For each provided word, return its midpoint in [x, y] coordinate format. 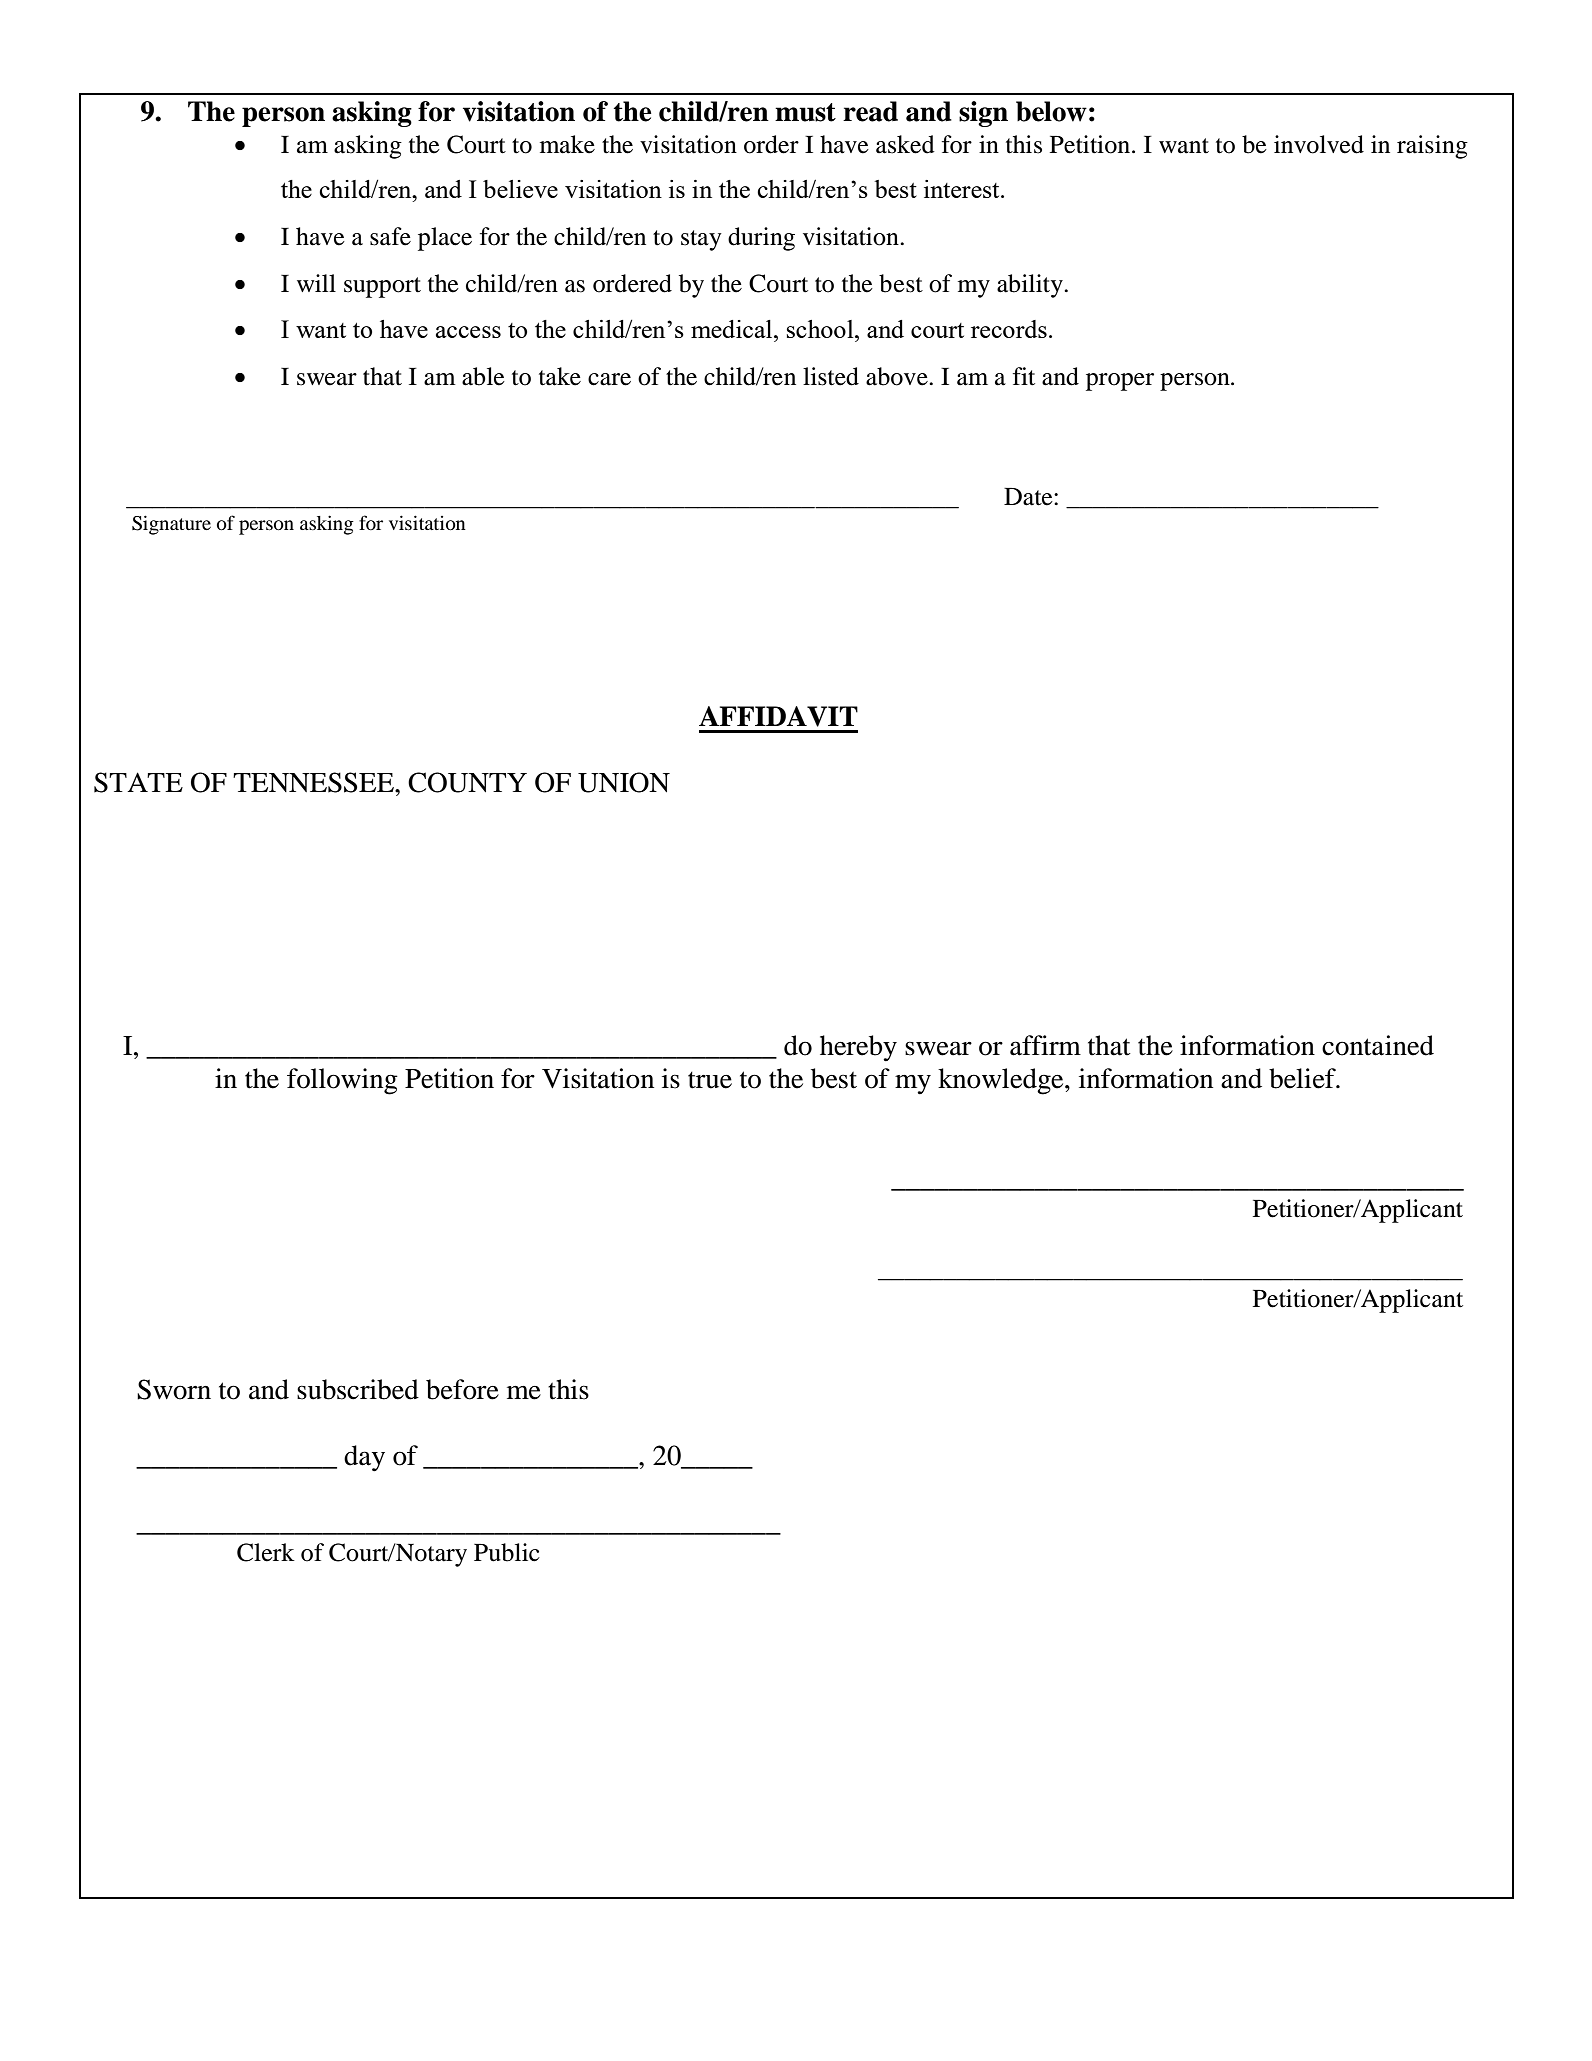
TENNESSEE [314, 782]
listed [831, 376]
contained [1378, 1045]
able [483, 376]
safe [390, 236]
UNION [624, 782]
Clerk [266, 1552]
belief [1303, 1078]
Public [507, 1552]
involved [1319, 144]
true [710, 1080]
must [805, 112]
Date [1029, 497]
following [342, 1081]
